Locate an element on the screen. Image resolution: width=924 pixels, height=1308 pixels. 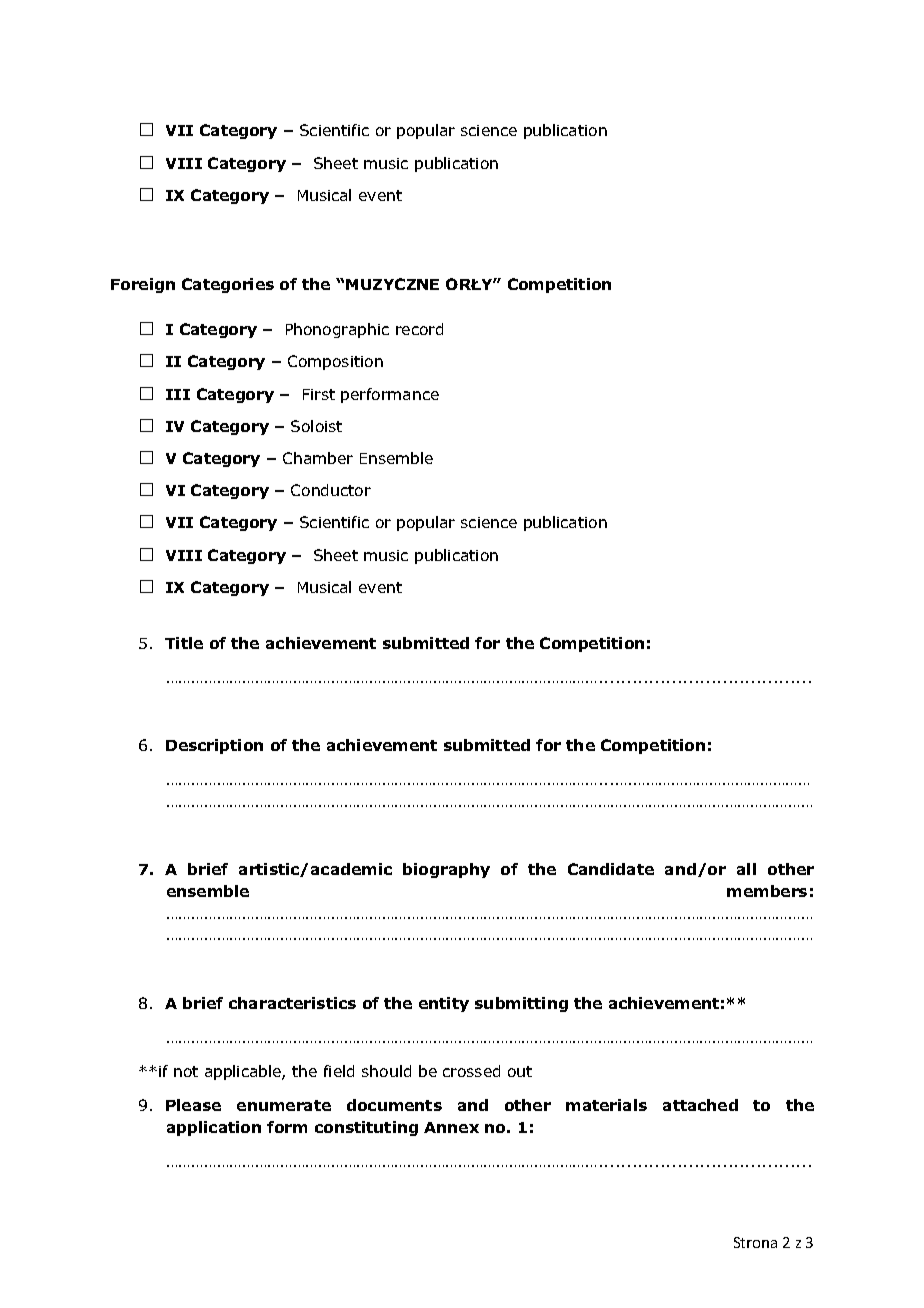
biography is located at coordinates (446, 870).
